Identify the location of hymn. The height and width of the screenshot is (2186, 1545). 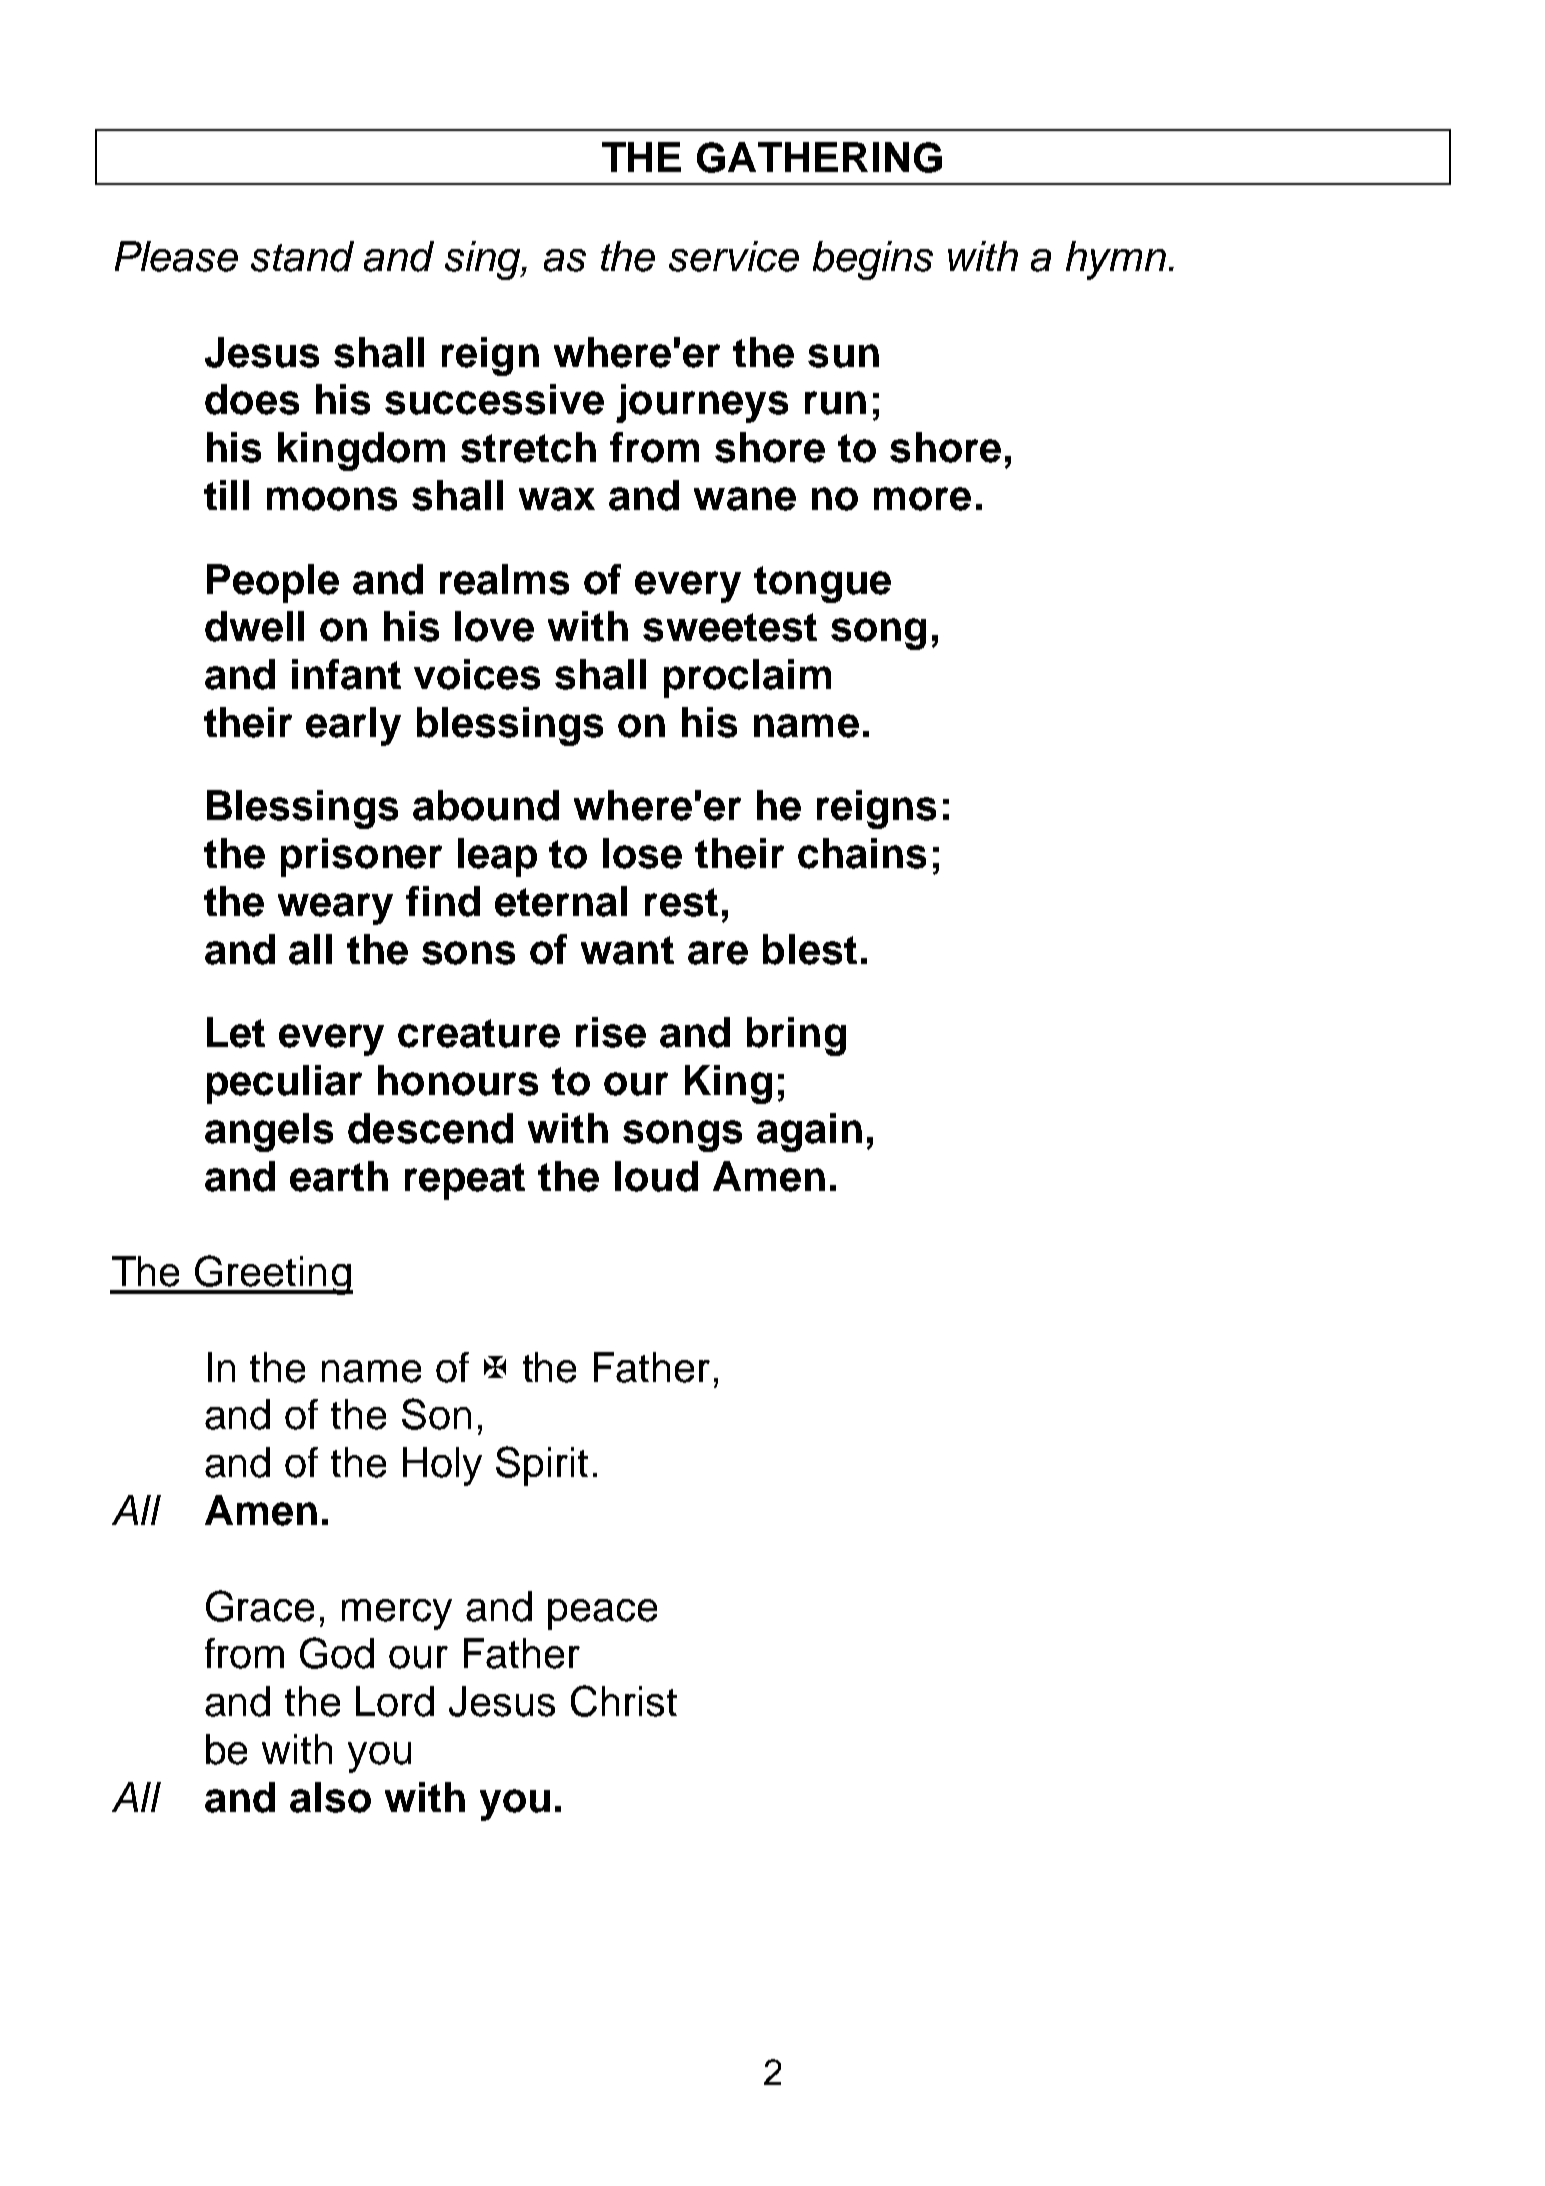
(1116, 260).
